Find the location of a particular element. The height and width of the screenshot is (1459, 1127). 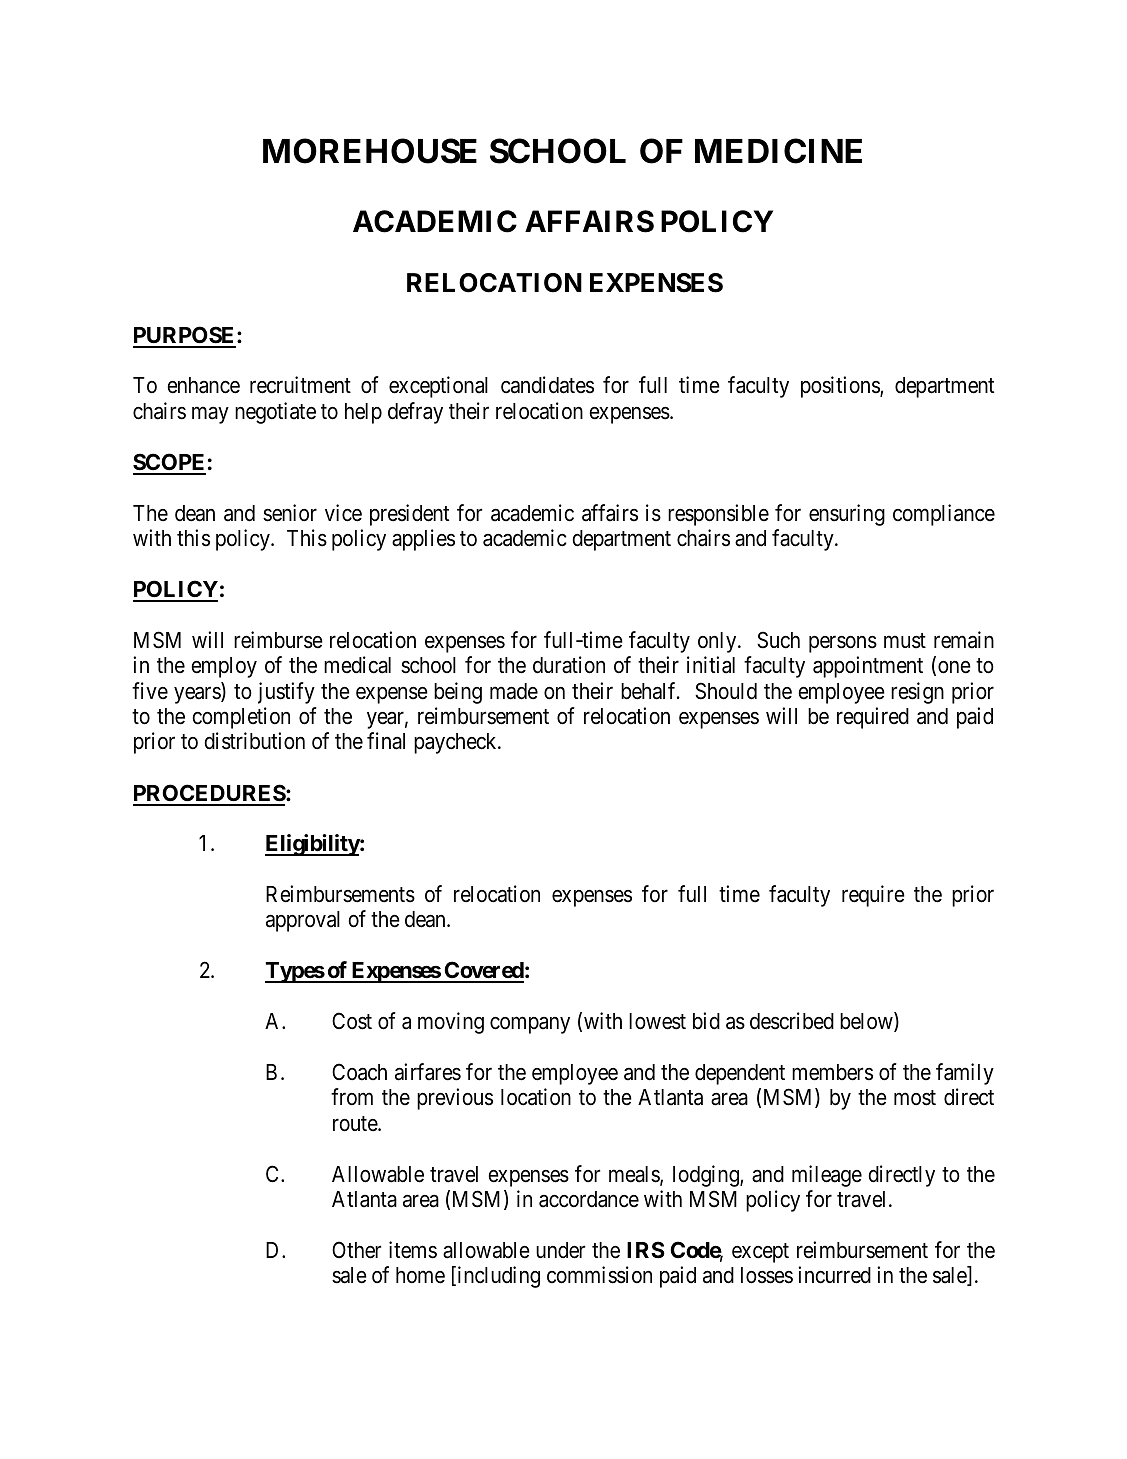

applies is located at coordinates (423, 540).
